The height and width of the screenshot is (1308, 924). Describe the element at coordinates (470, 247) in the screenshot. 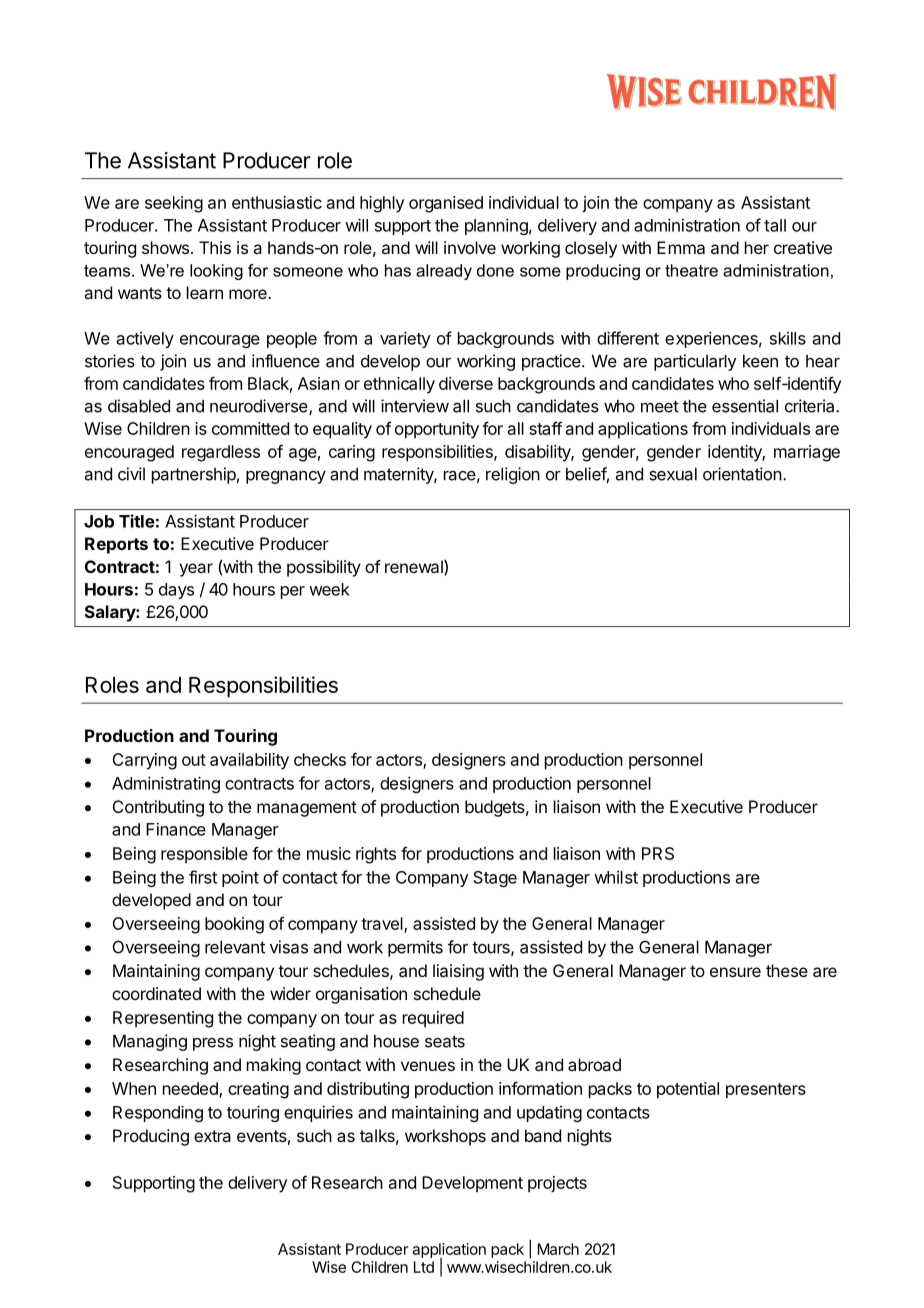

I see `involve` at that location.
